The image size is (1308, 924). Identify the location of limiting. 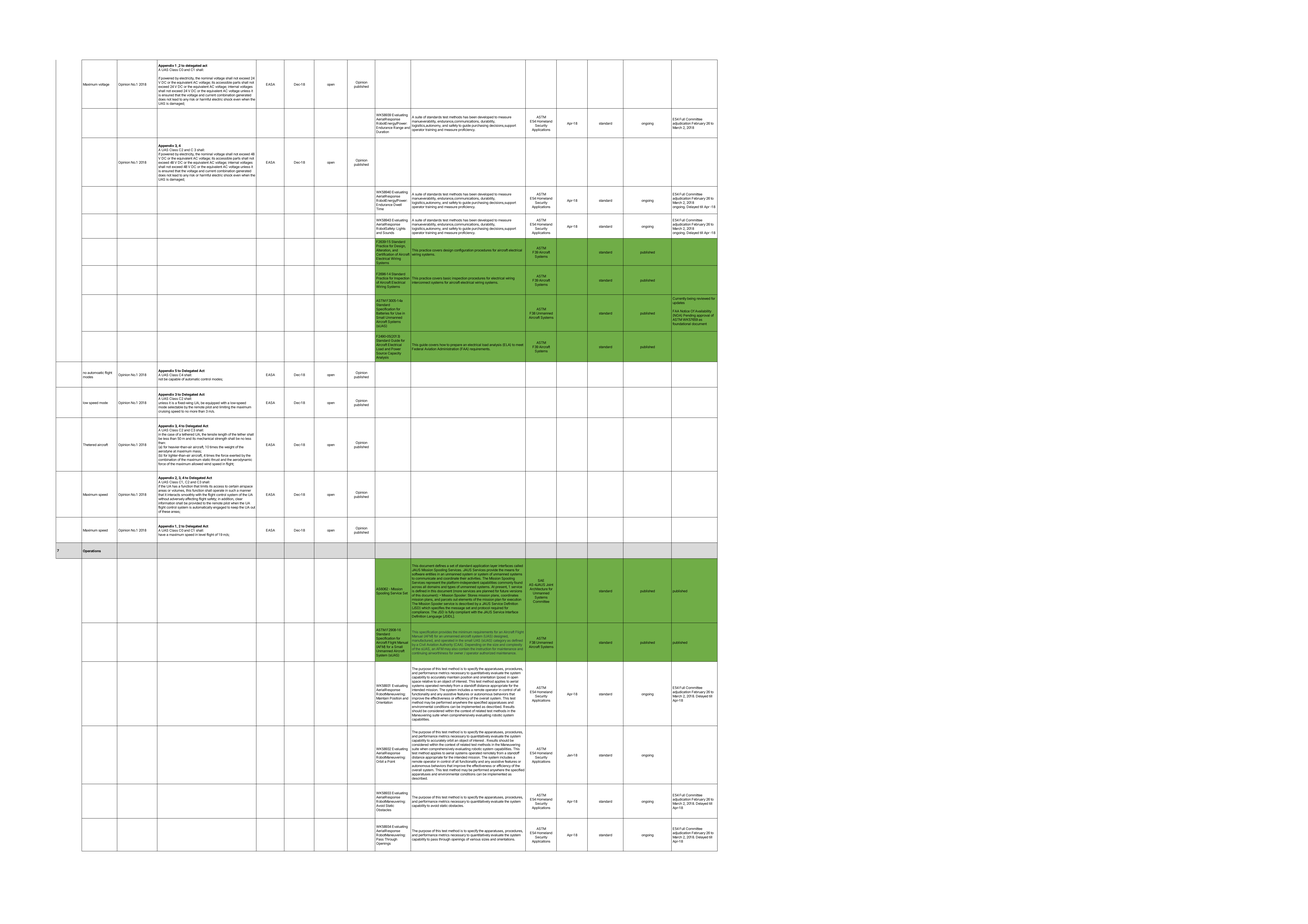
(224, 406).
